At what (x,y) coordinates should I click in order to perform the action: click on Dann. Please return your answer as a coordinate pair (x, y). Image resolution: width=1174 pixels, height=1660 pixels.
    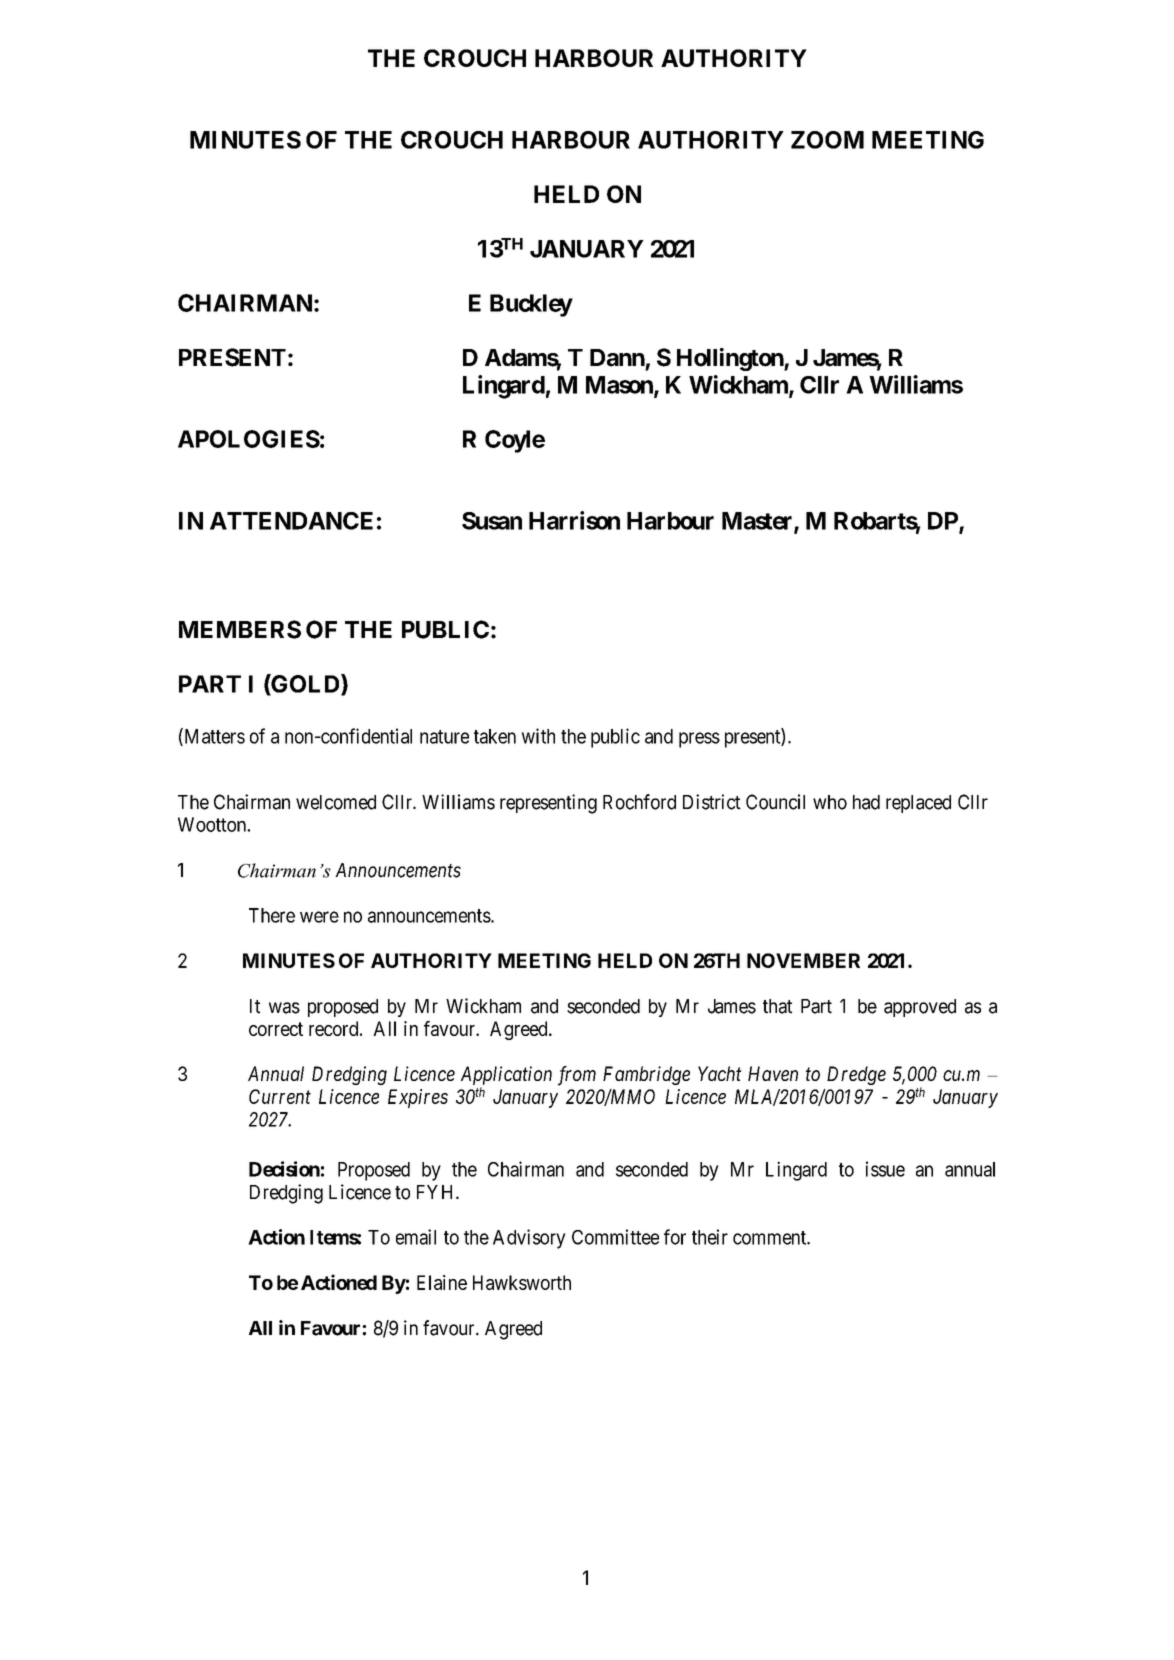
    Looking at the image, I should click on (617, 358).
